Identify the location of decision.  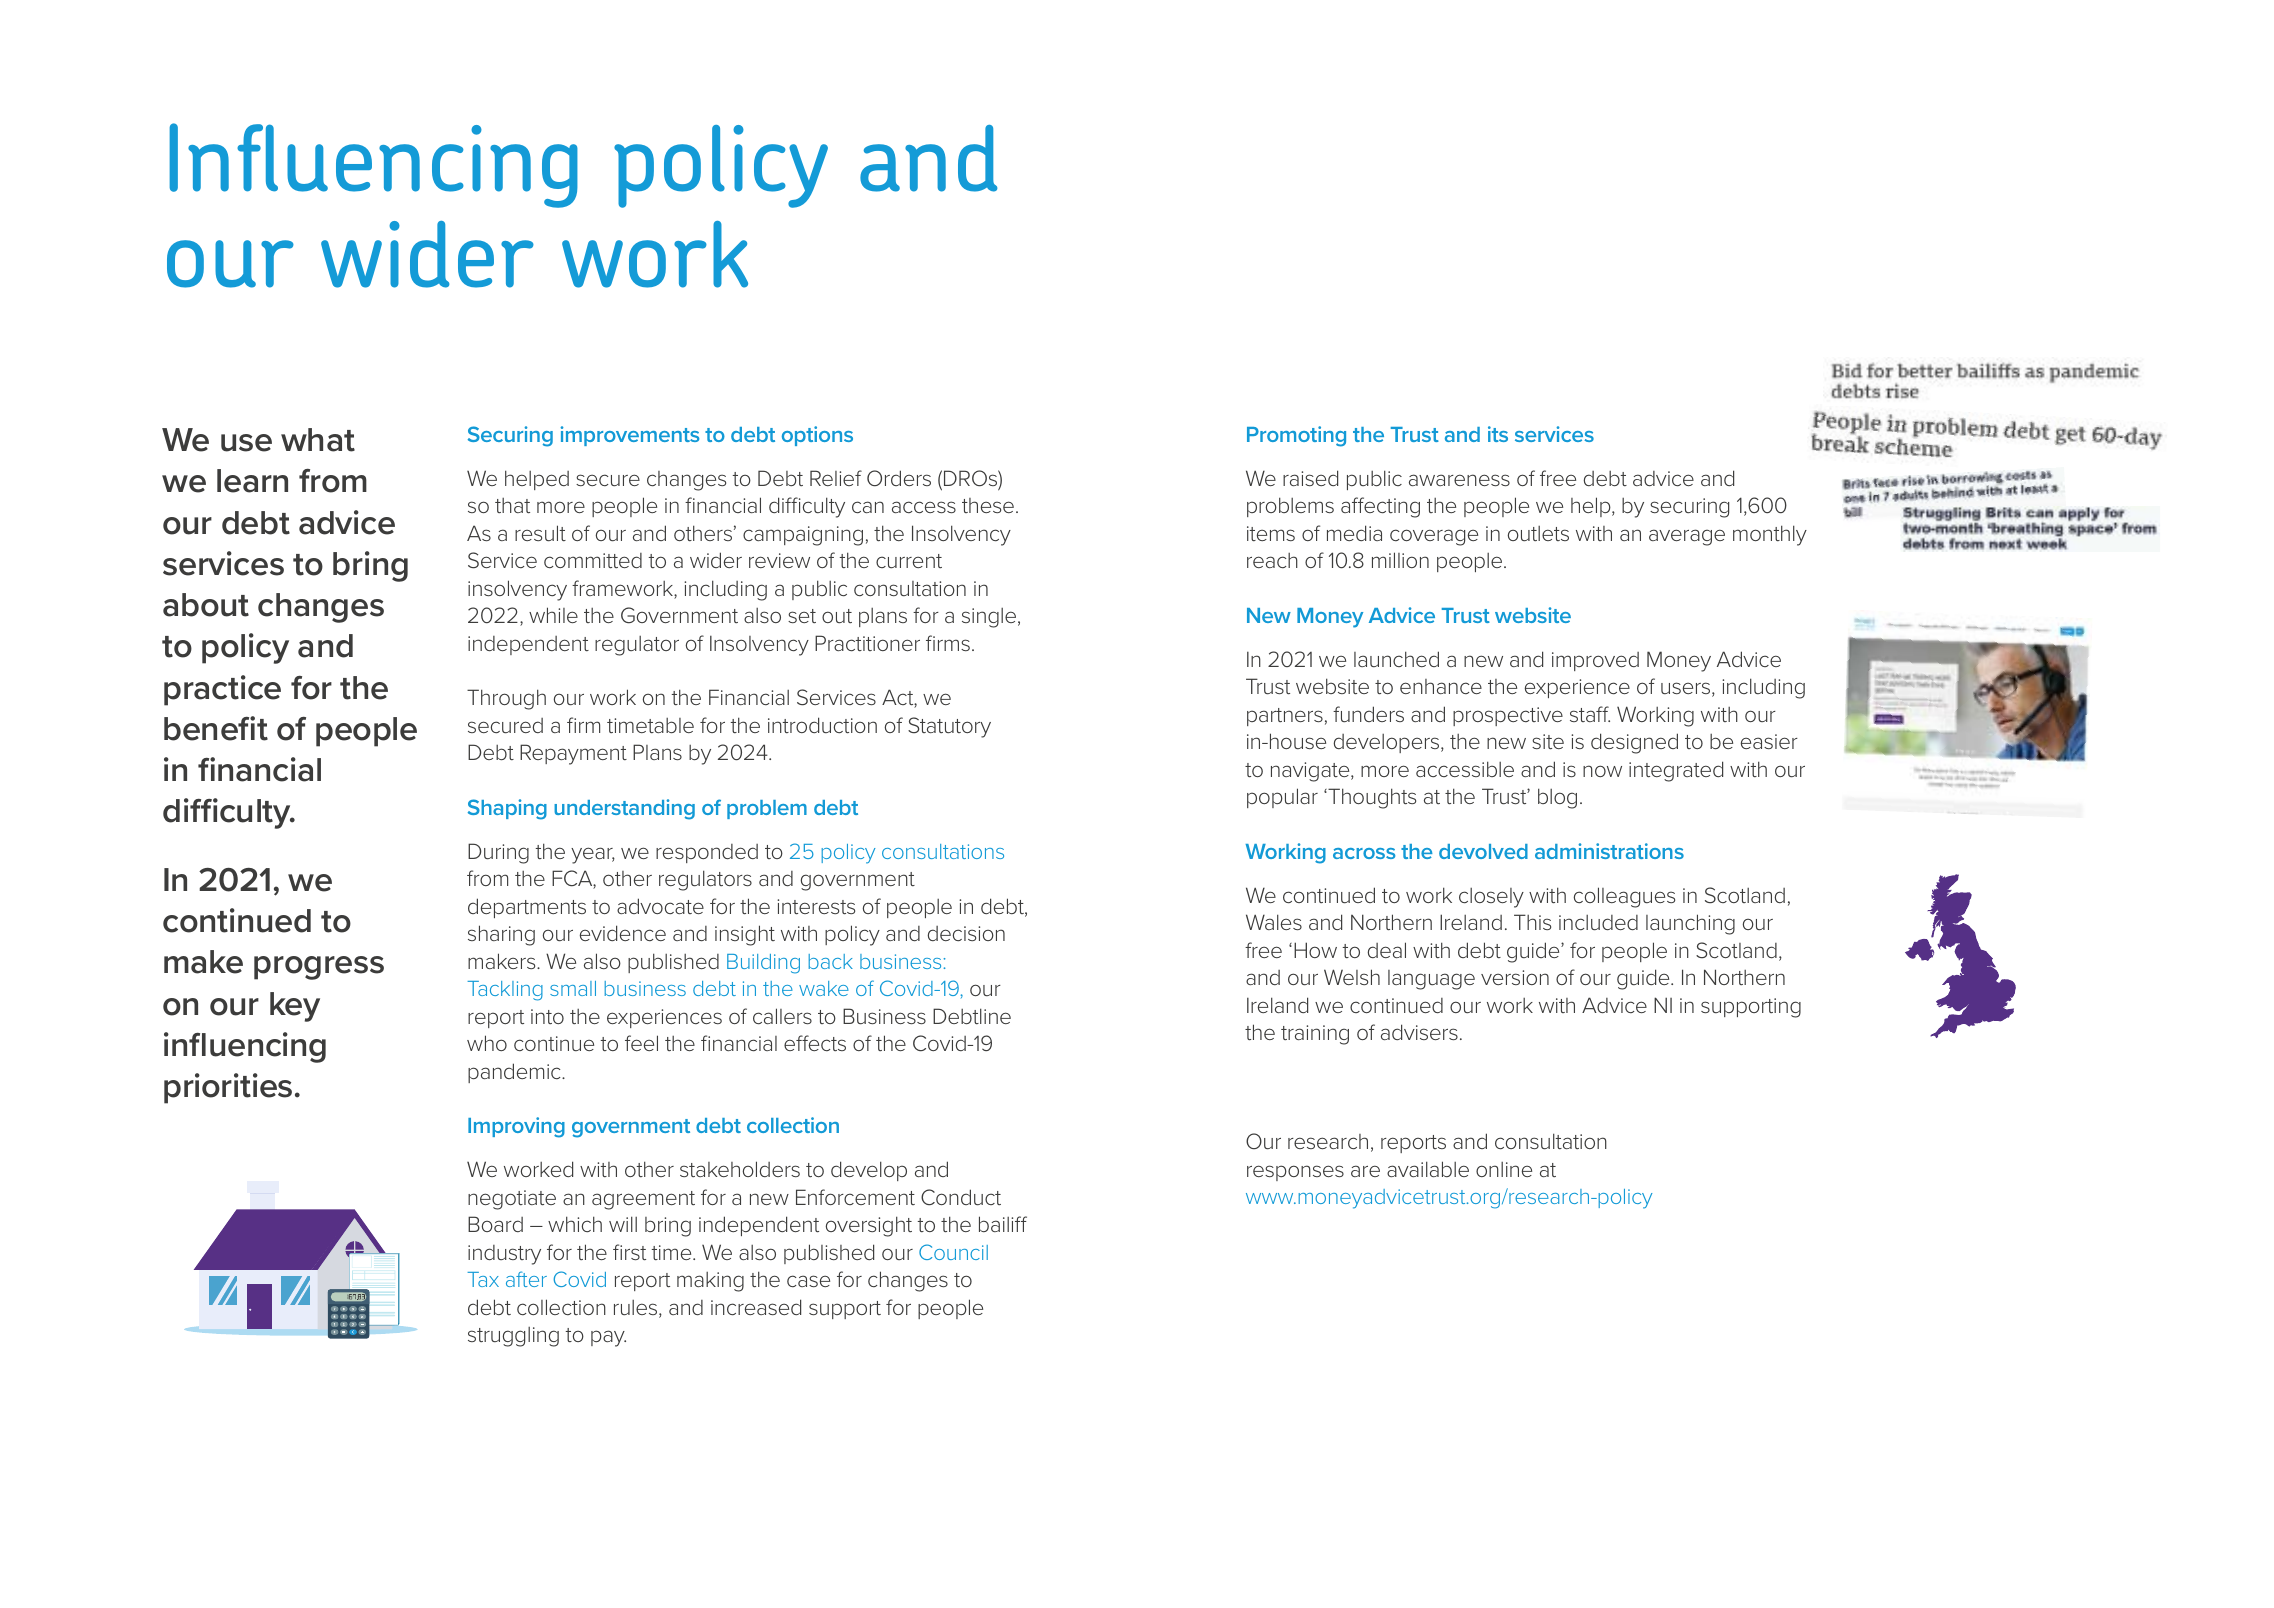
(966, 933).
